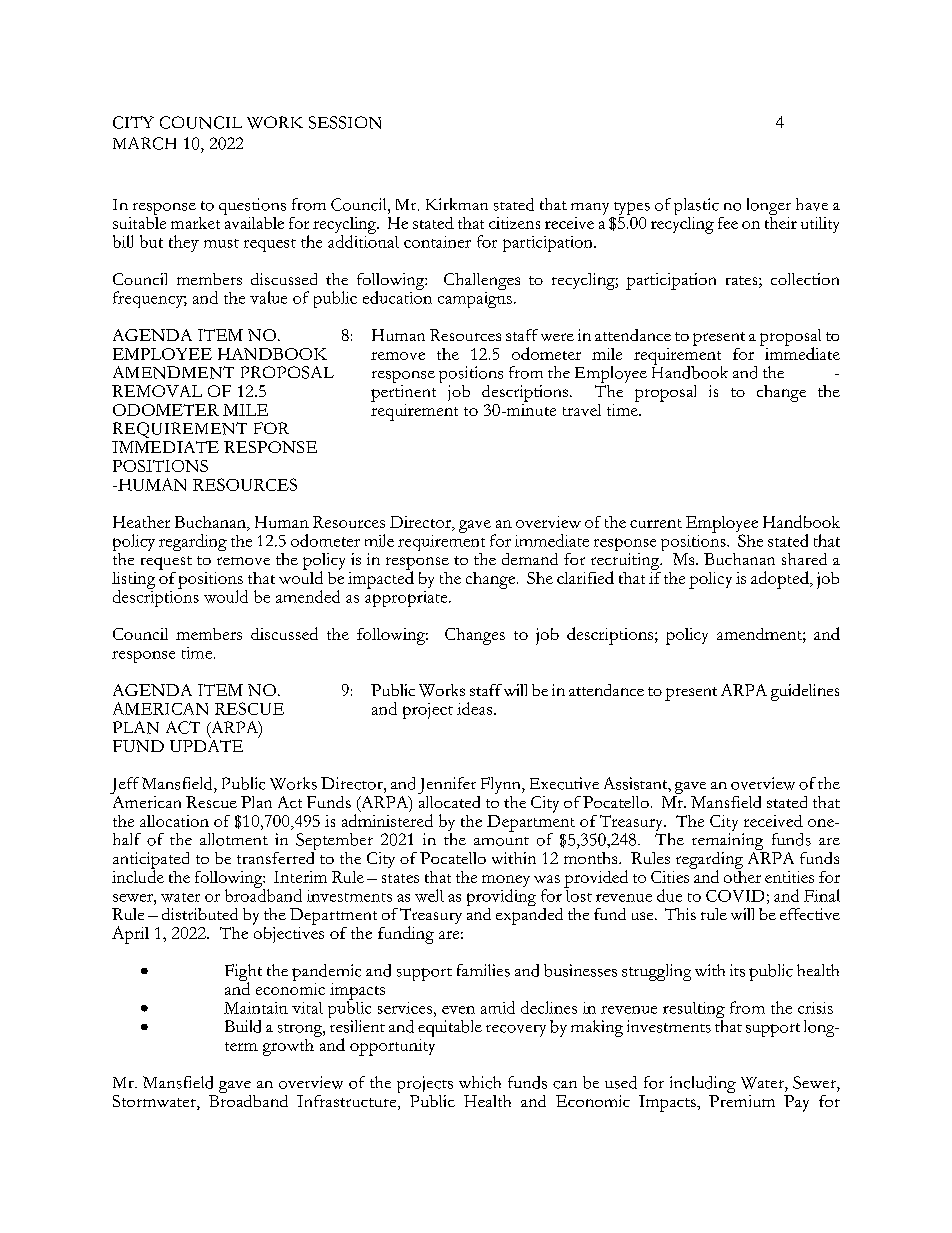 The height and width of the image is (1233, 952). I want to click on Premium, so click(742, 1099).
